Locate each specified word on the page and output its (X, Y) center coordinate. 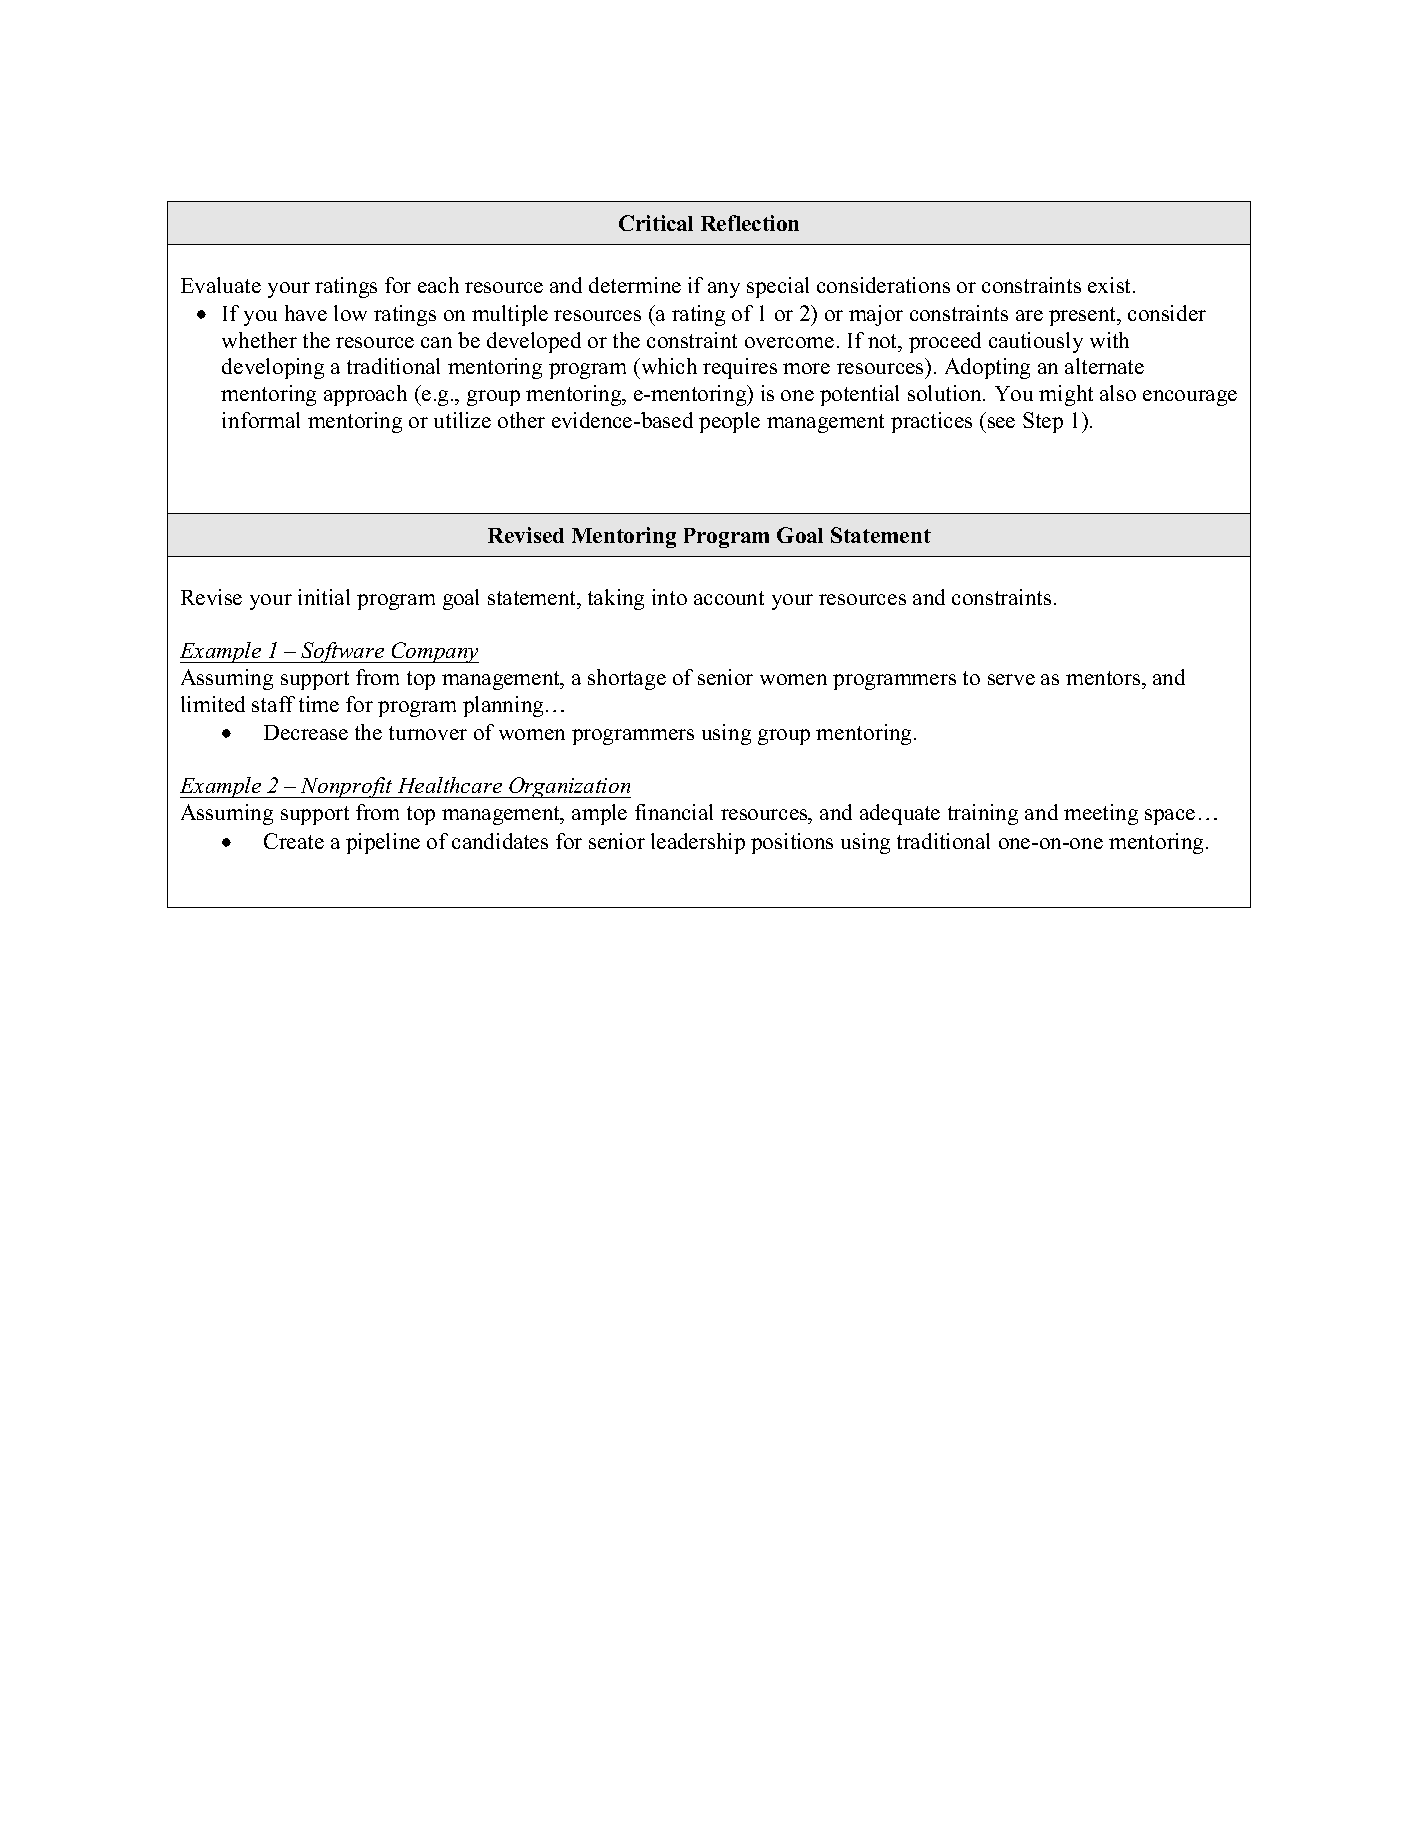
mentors (1104, 678)
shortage (627, 679)
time (319, 704)
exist (1111, 285)
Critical (656, 223)
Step (1043, 422)
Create (294, 841)
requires (740, 368)
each (438, 285)
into (669, 597)
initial (324, 597)
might (1066, 395)
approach (365, 395)
